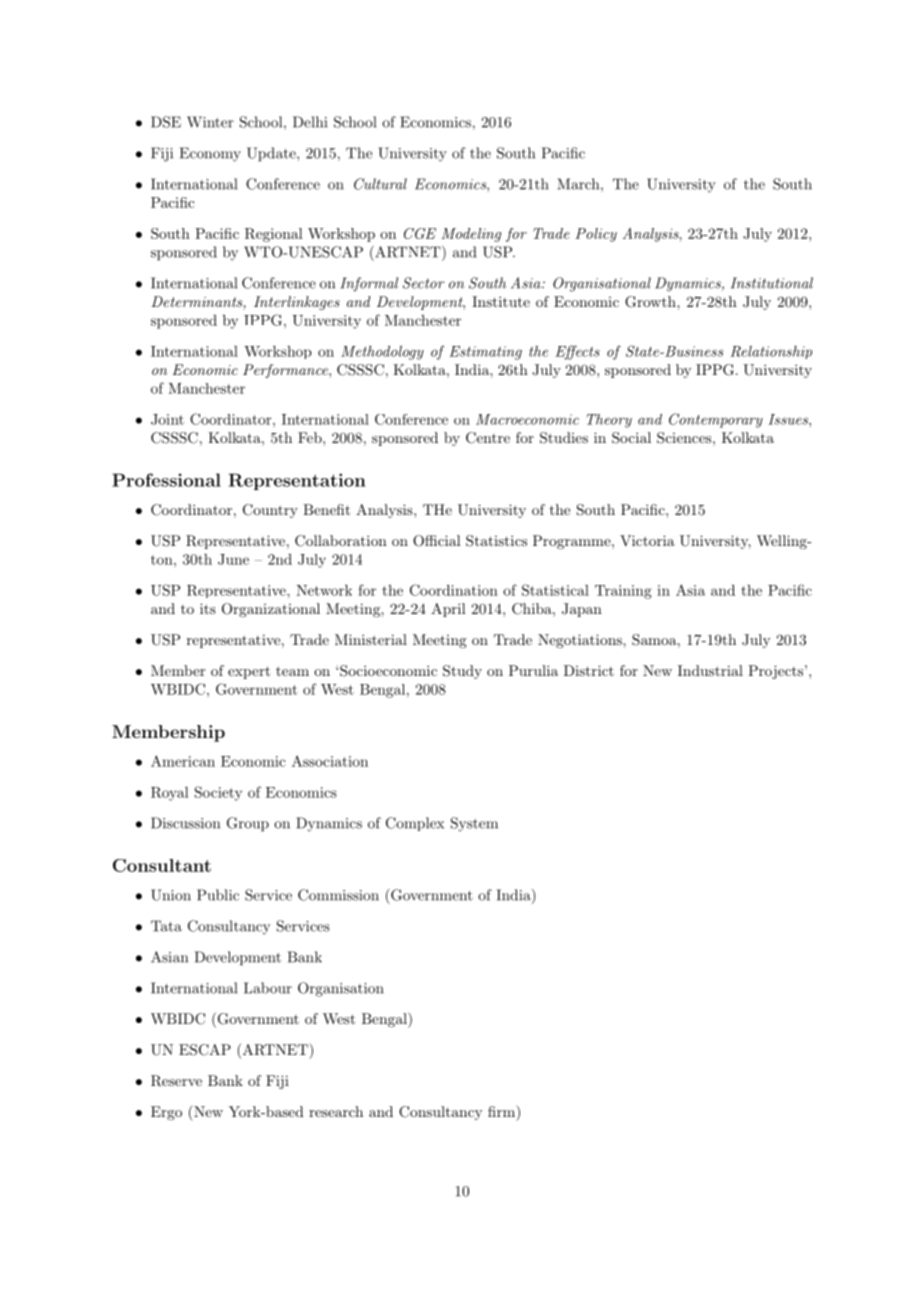 This screenshot has height=1308, width=924. What do you see at coordinates (596, 235) in the screenshot?
I see `Policy` at bounding box center [596, 235].
